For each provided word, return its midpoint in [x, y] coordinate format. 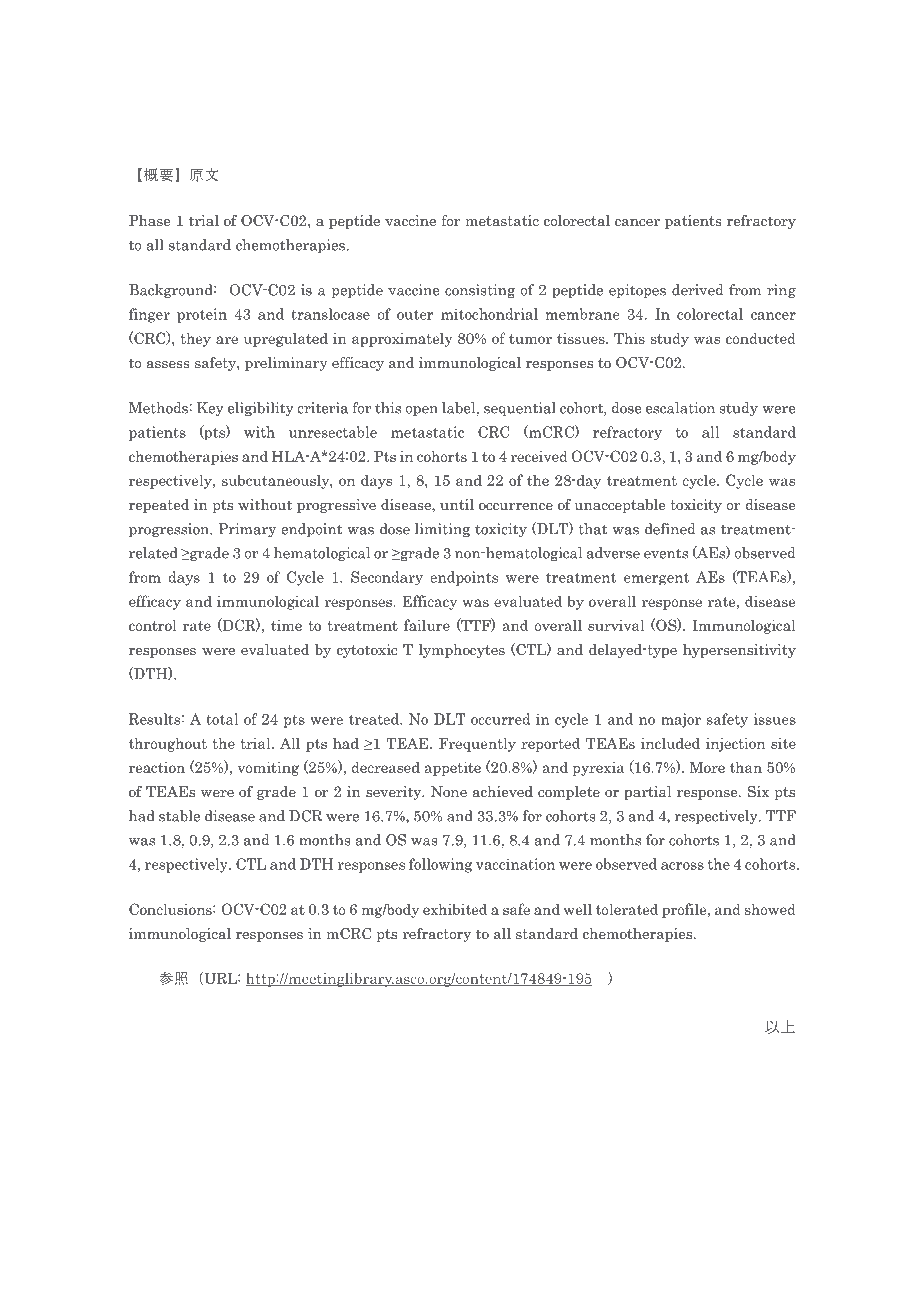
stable [179, 816]
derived [697, 290]
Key [210, 409]
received [539, 456]
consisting [480, 291]
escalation [680, 408]
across [682, 866]
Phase [149, 220]
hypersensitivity [739, 651]
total [222, 719]
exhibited [455, 909]
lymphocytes [461, 651]
